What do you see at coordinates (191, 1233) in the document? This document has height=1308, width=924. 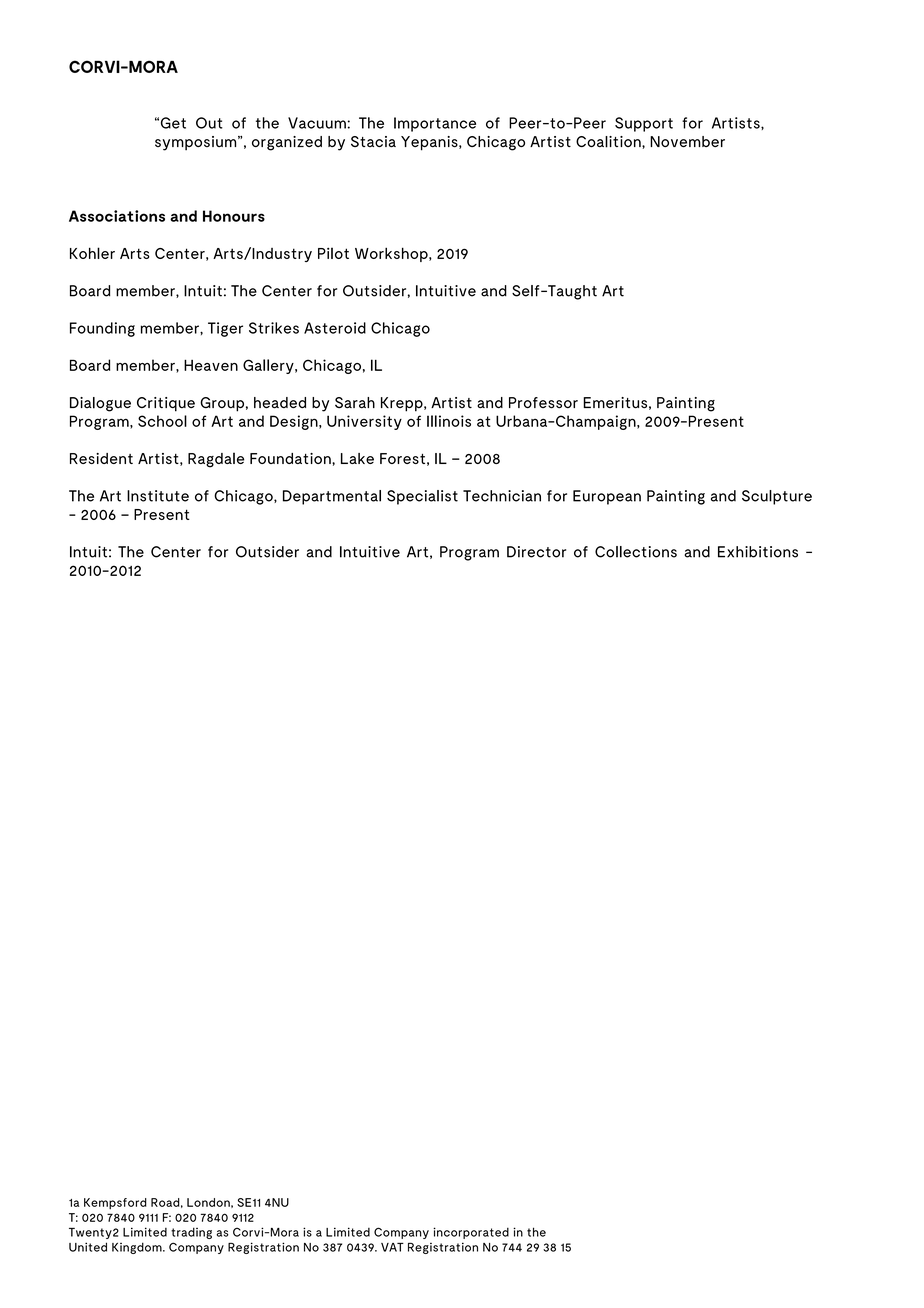 I see `trading` at bounding box center [191, 1233].
